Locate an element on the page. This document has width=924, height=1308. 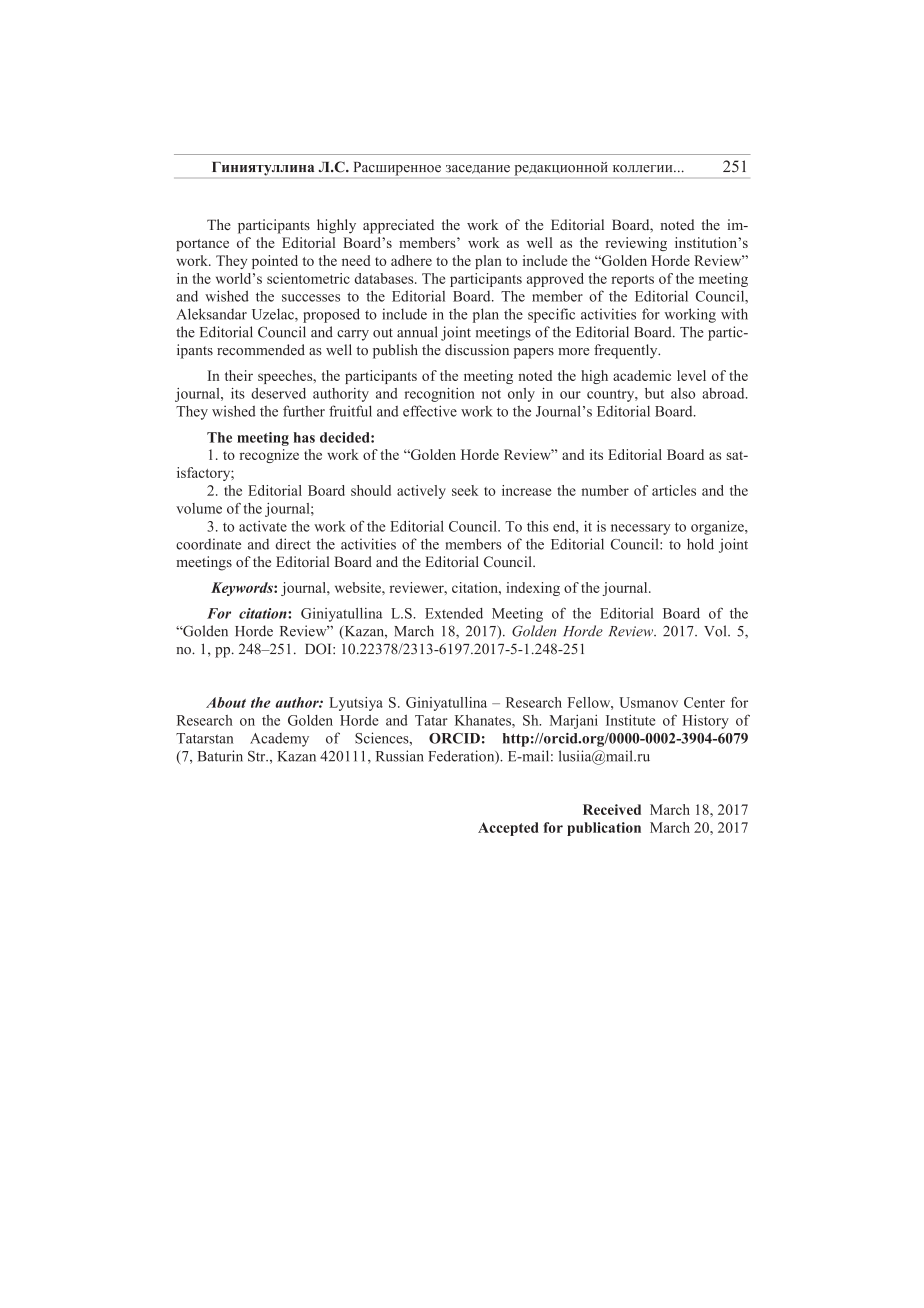
necessary is located at coordinates (641, 529).
